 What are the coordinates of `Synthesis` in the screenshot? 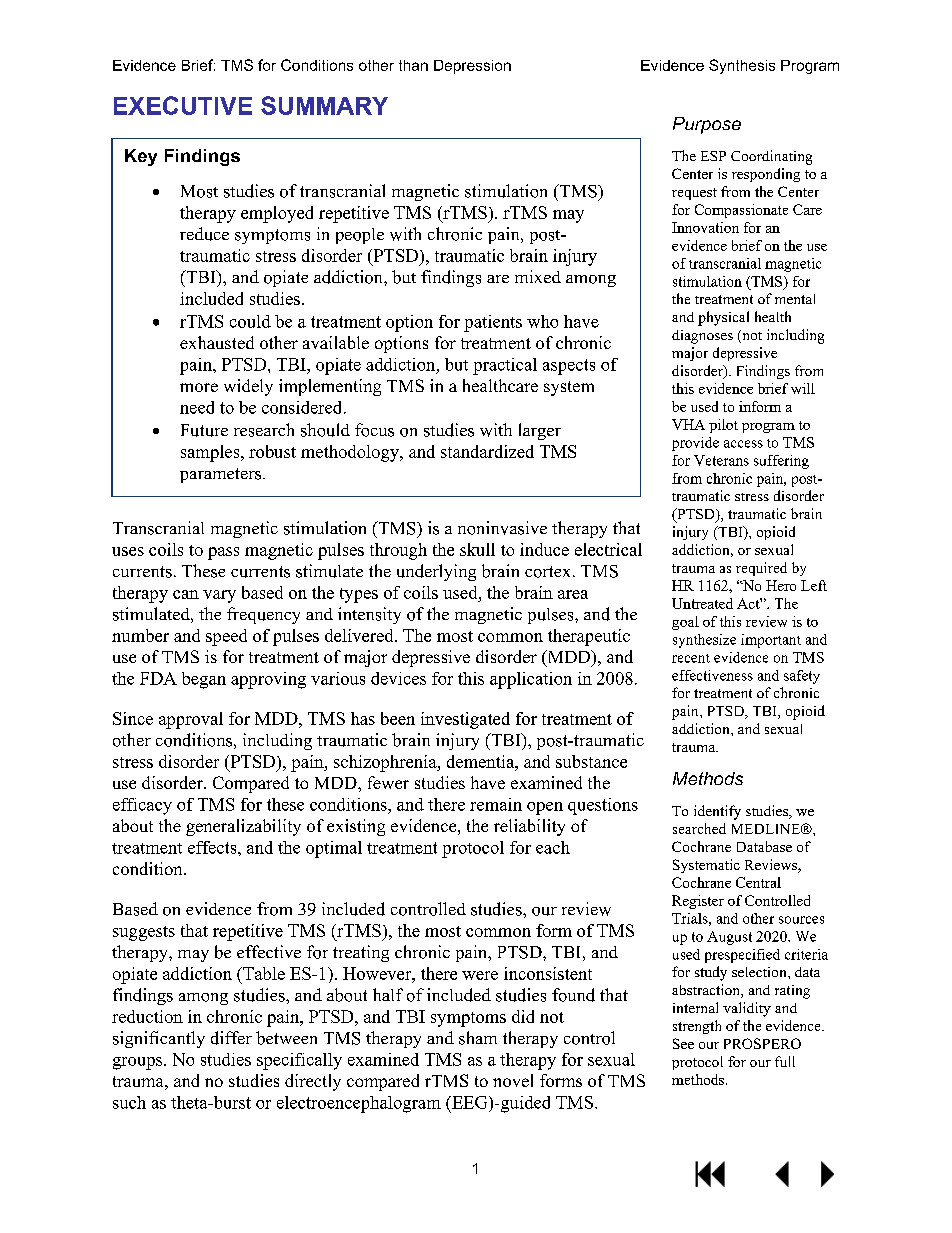 It's located at (742, 66).
